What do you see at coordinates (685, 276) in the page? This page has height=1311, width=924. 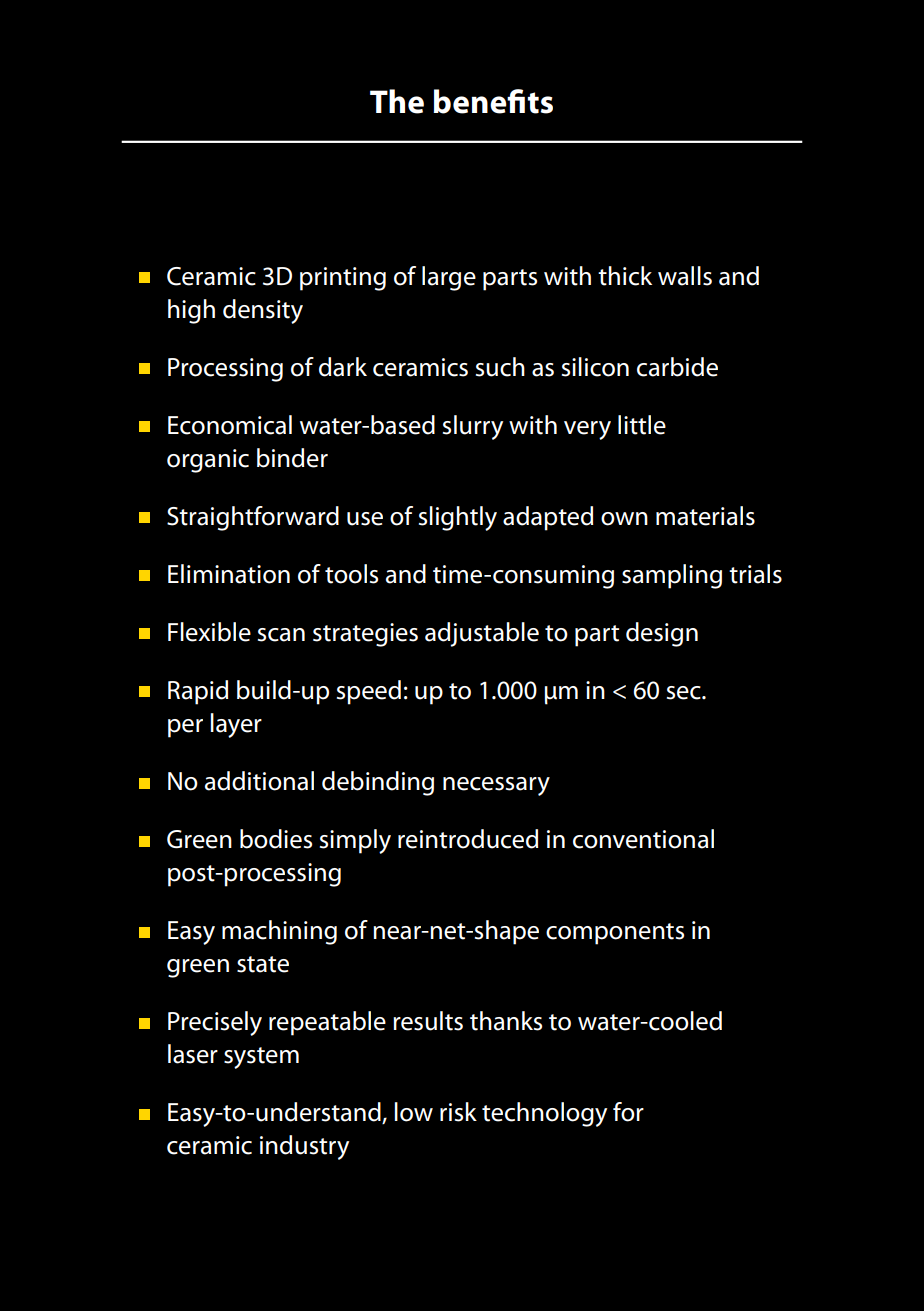 I see `walls` at bounding box center [685, 276].
